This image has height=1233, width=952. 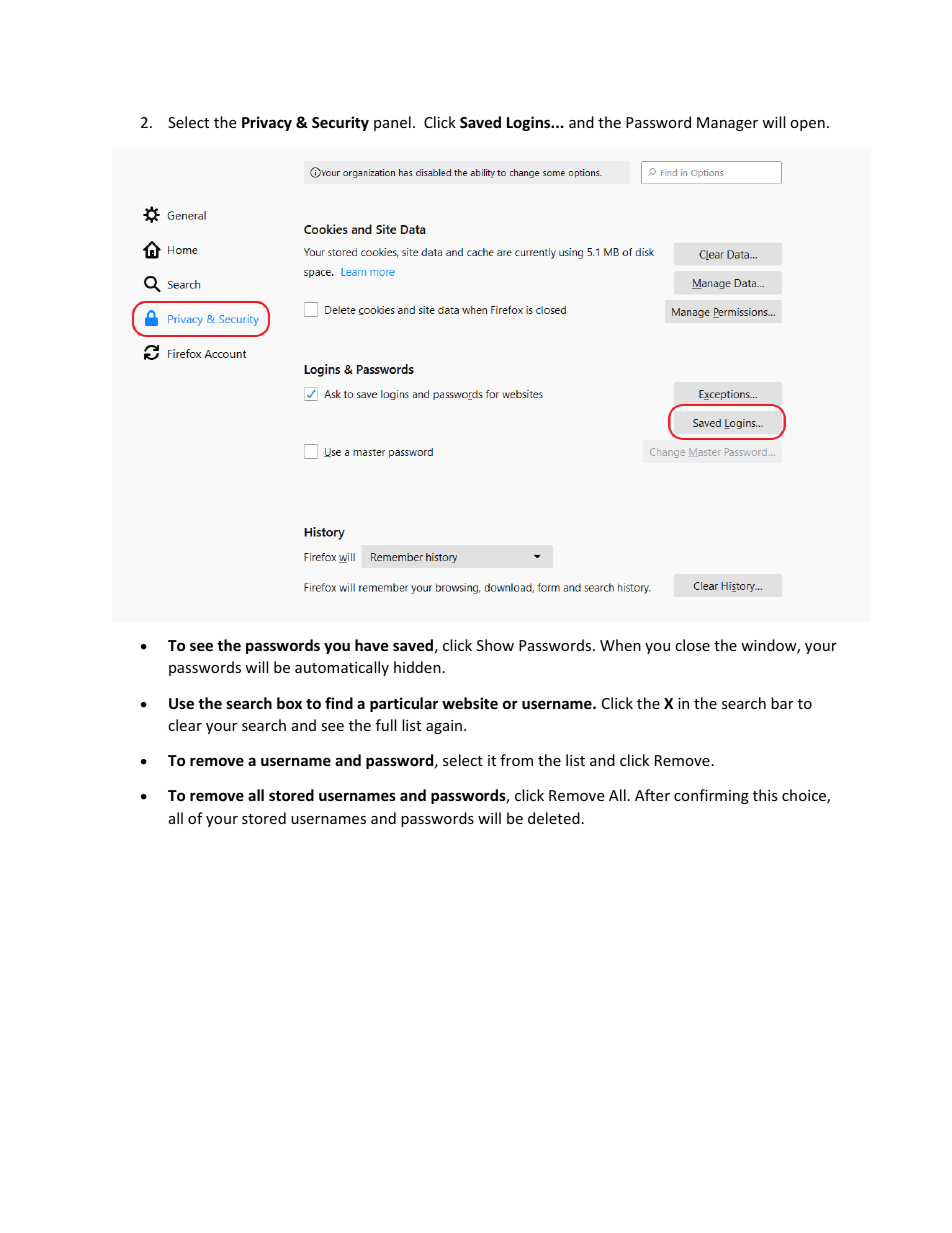 What do you see at coordinates (185, 725) in the image?
I see `clear` at bounding box center [185, 725].
